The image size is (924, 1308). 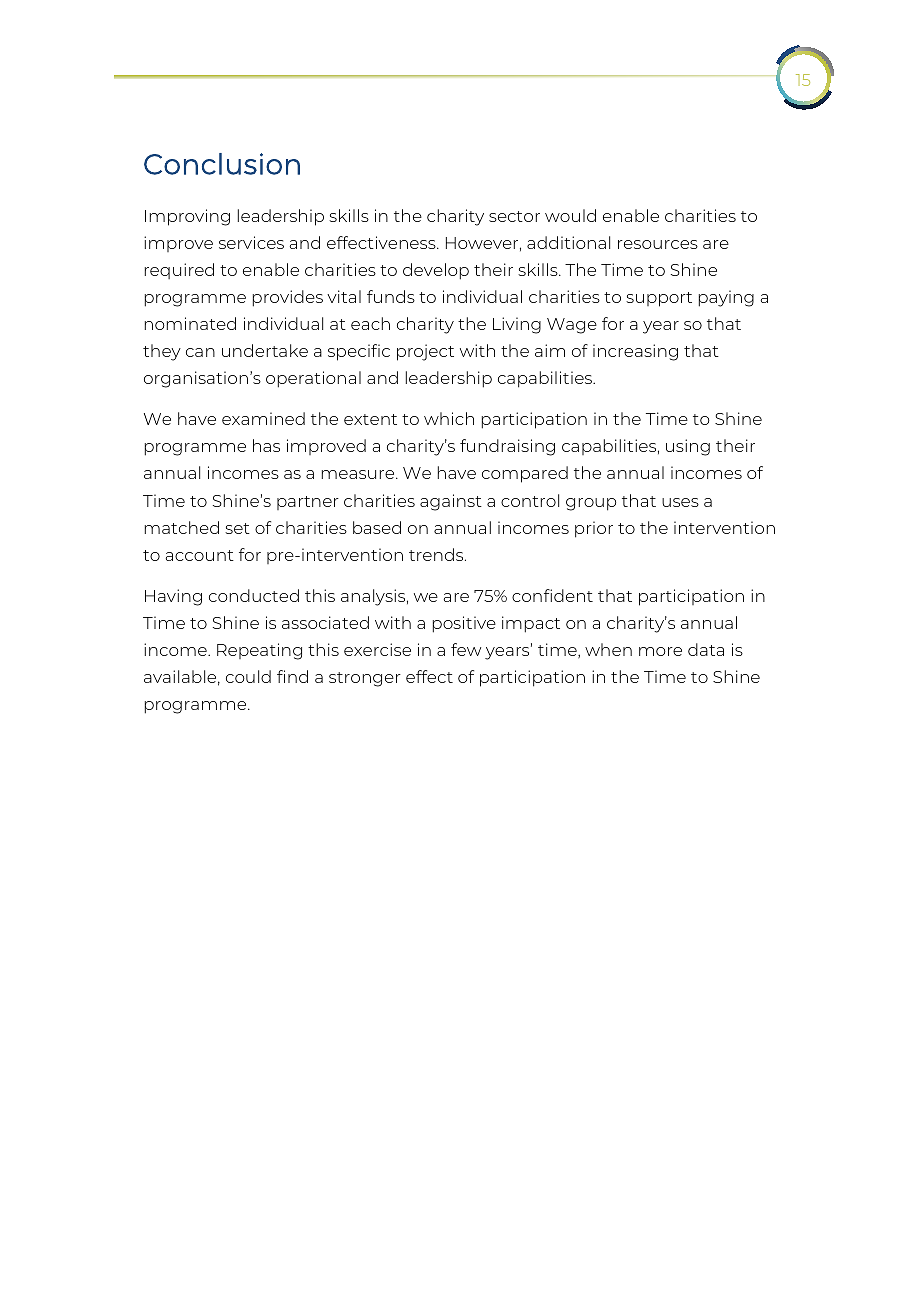 I want to click on could, so click(x=248, y=676).
